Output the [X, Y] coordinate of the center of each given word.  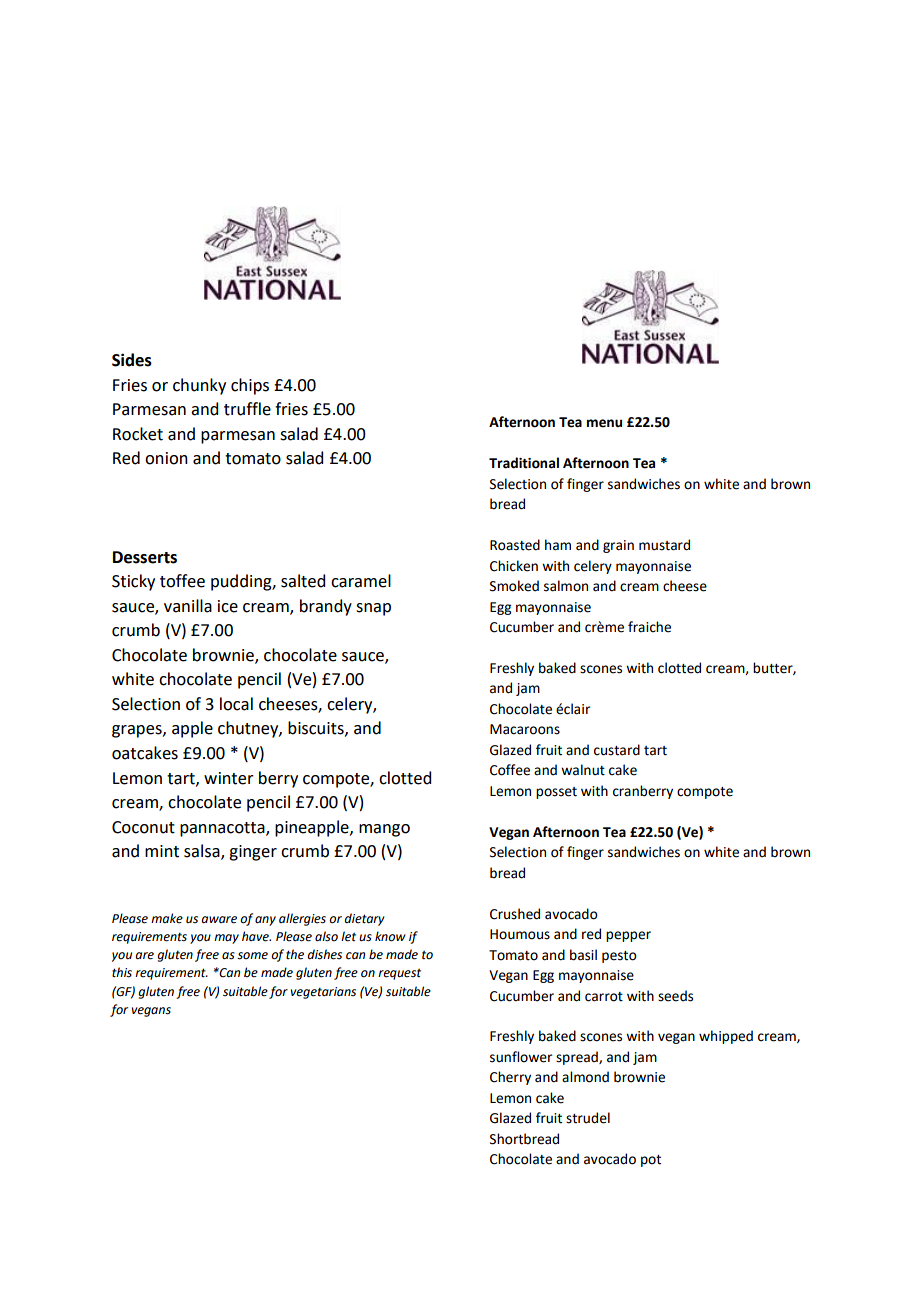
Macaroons [525, 729]
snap [373, 609]
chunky [199, 386]
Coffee [510, 770]
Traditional [524, 463]
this [122, 972]
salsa [203, 852]
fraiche [649, 627]
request [399, 974]
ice [228, 606]
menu [604, 423]
